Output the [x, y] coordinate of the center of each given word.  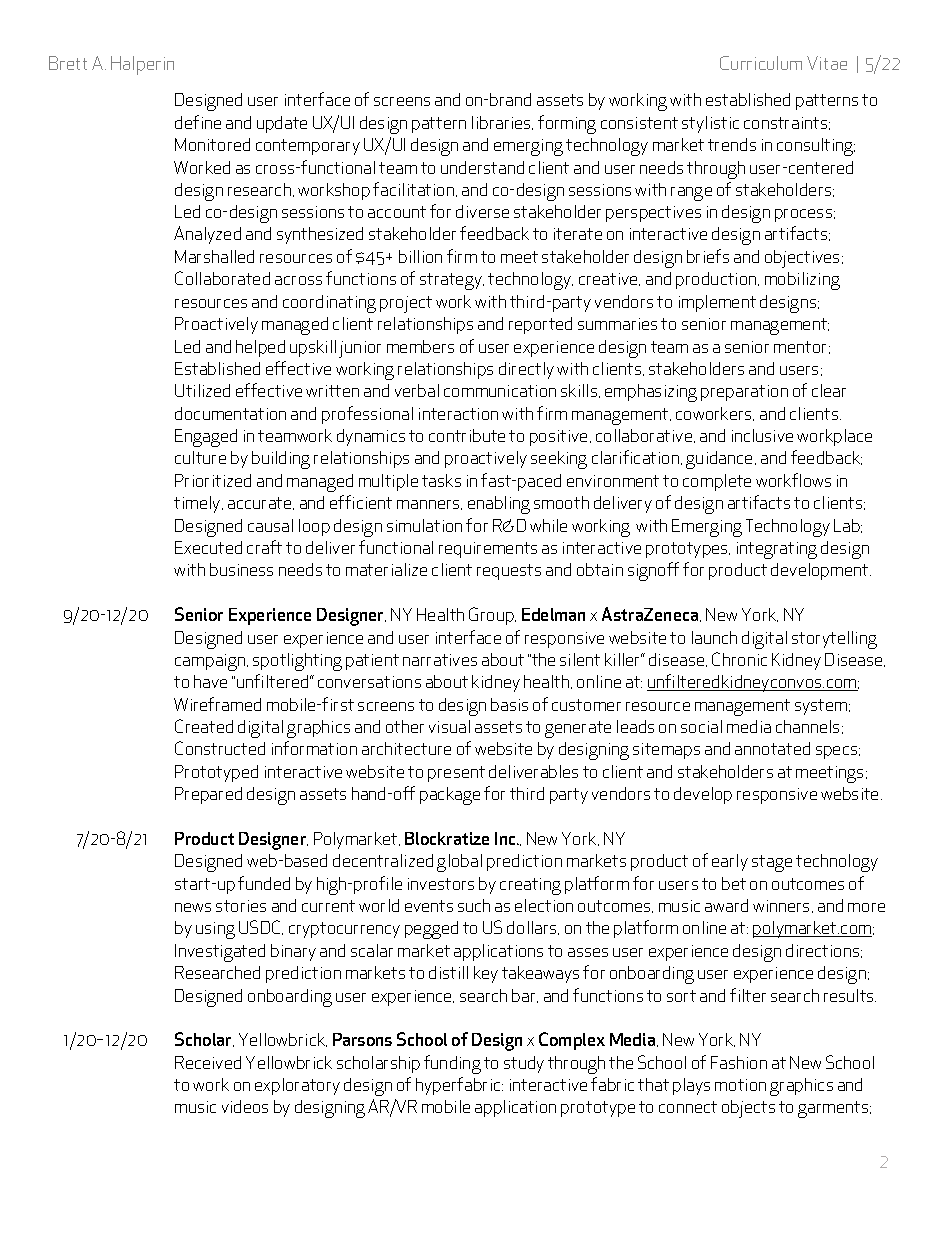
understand [482, 167]
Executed [208, 547]
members [420, 346]
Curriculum [761, 63]
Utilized [202, 390]
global [459, 863]
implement [717, 303]
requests [509, 572]
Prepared [208, 795]
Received [208, 1062]
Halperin [142, 65]
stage [772, 863]
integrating [777, 550]
